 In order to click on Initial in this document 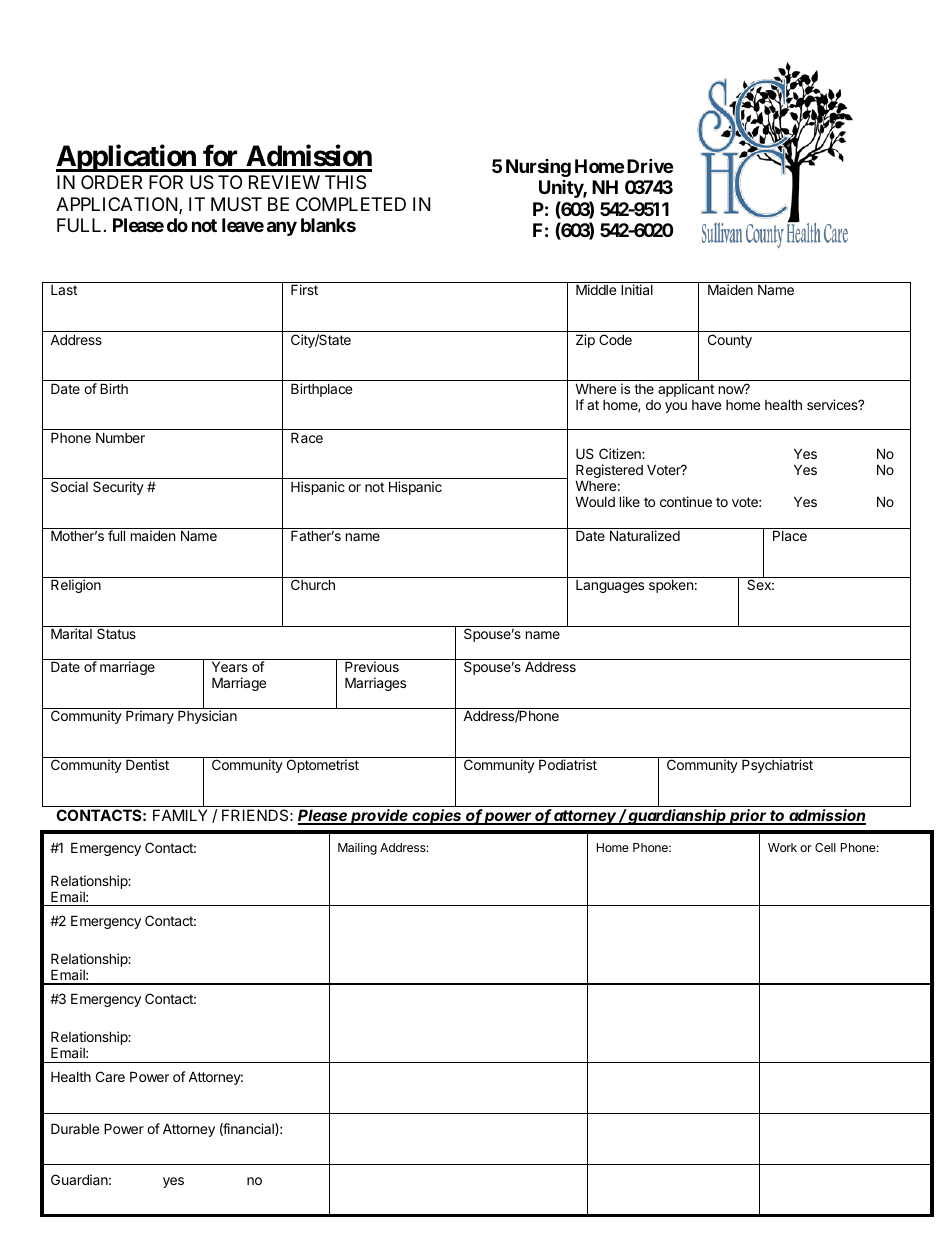, I will do `click(637, 289)`.
